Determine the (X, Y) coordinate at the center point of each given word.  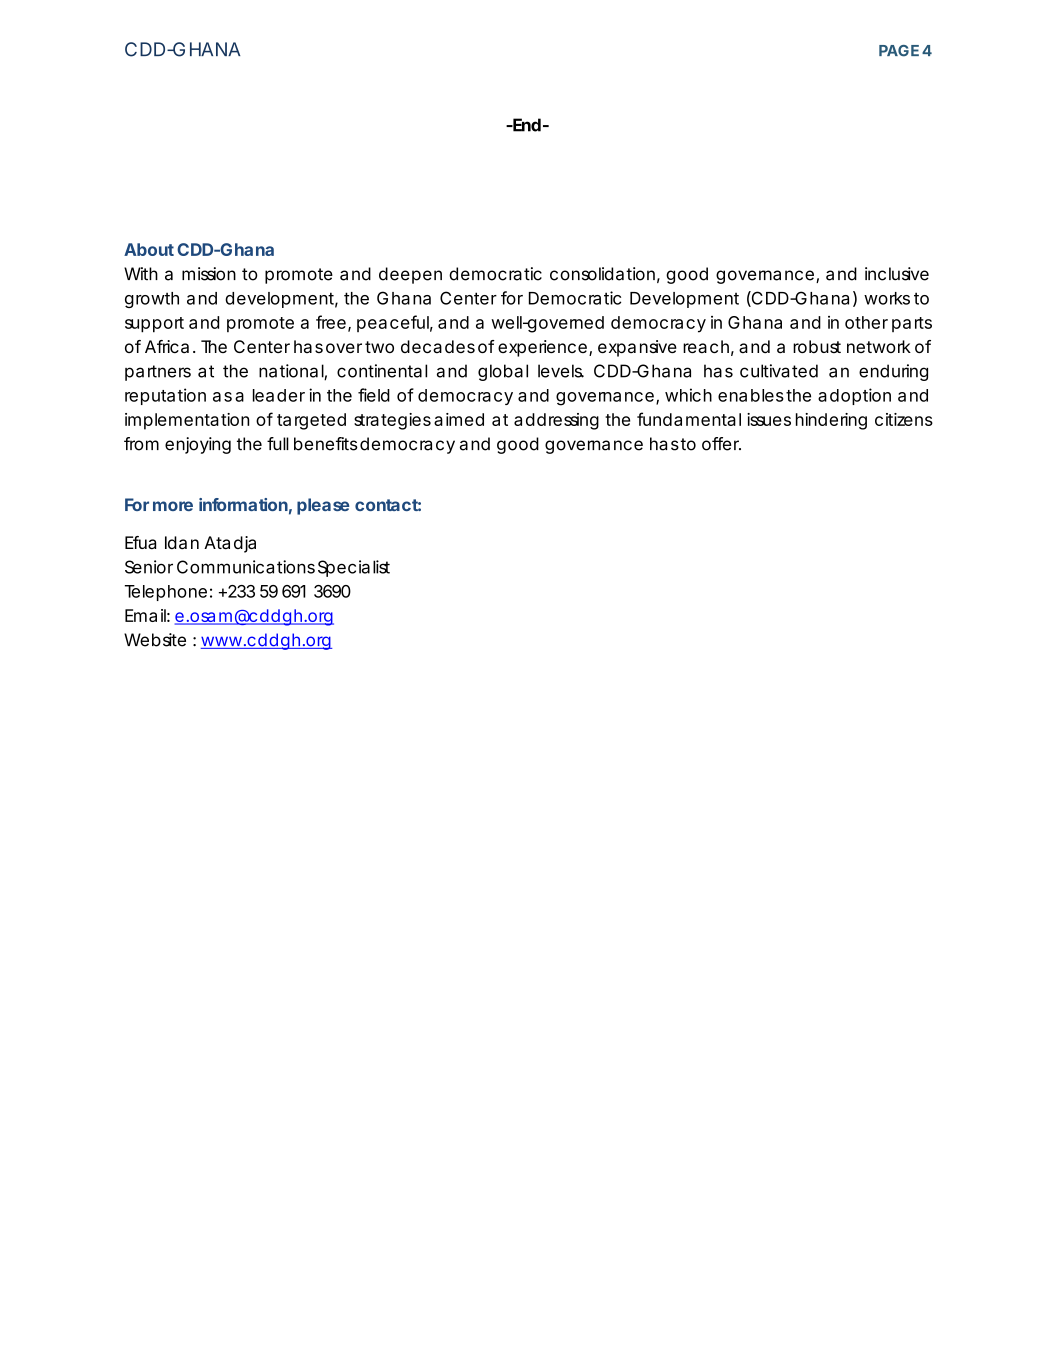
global (503, 372)
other (866, 322)
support (154, 325)
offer (721, 444)
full (278, 444)
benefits (326, 444)
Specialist (354, 568)
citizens (904, 419)
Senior (149, 567)
